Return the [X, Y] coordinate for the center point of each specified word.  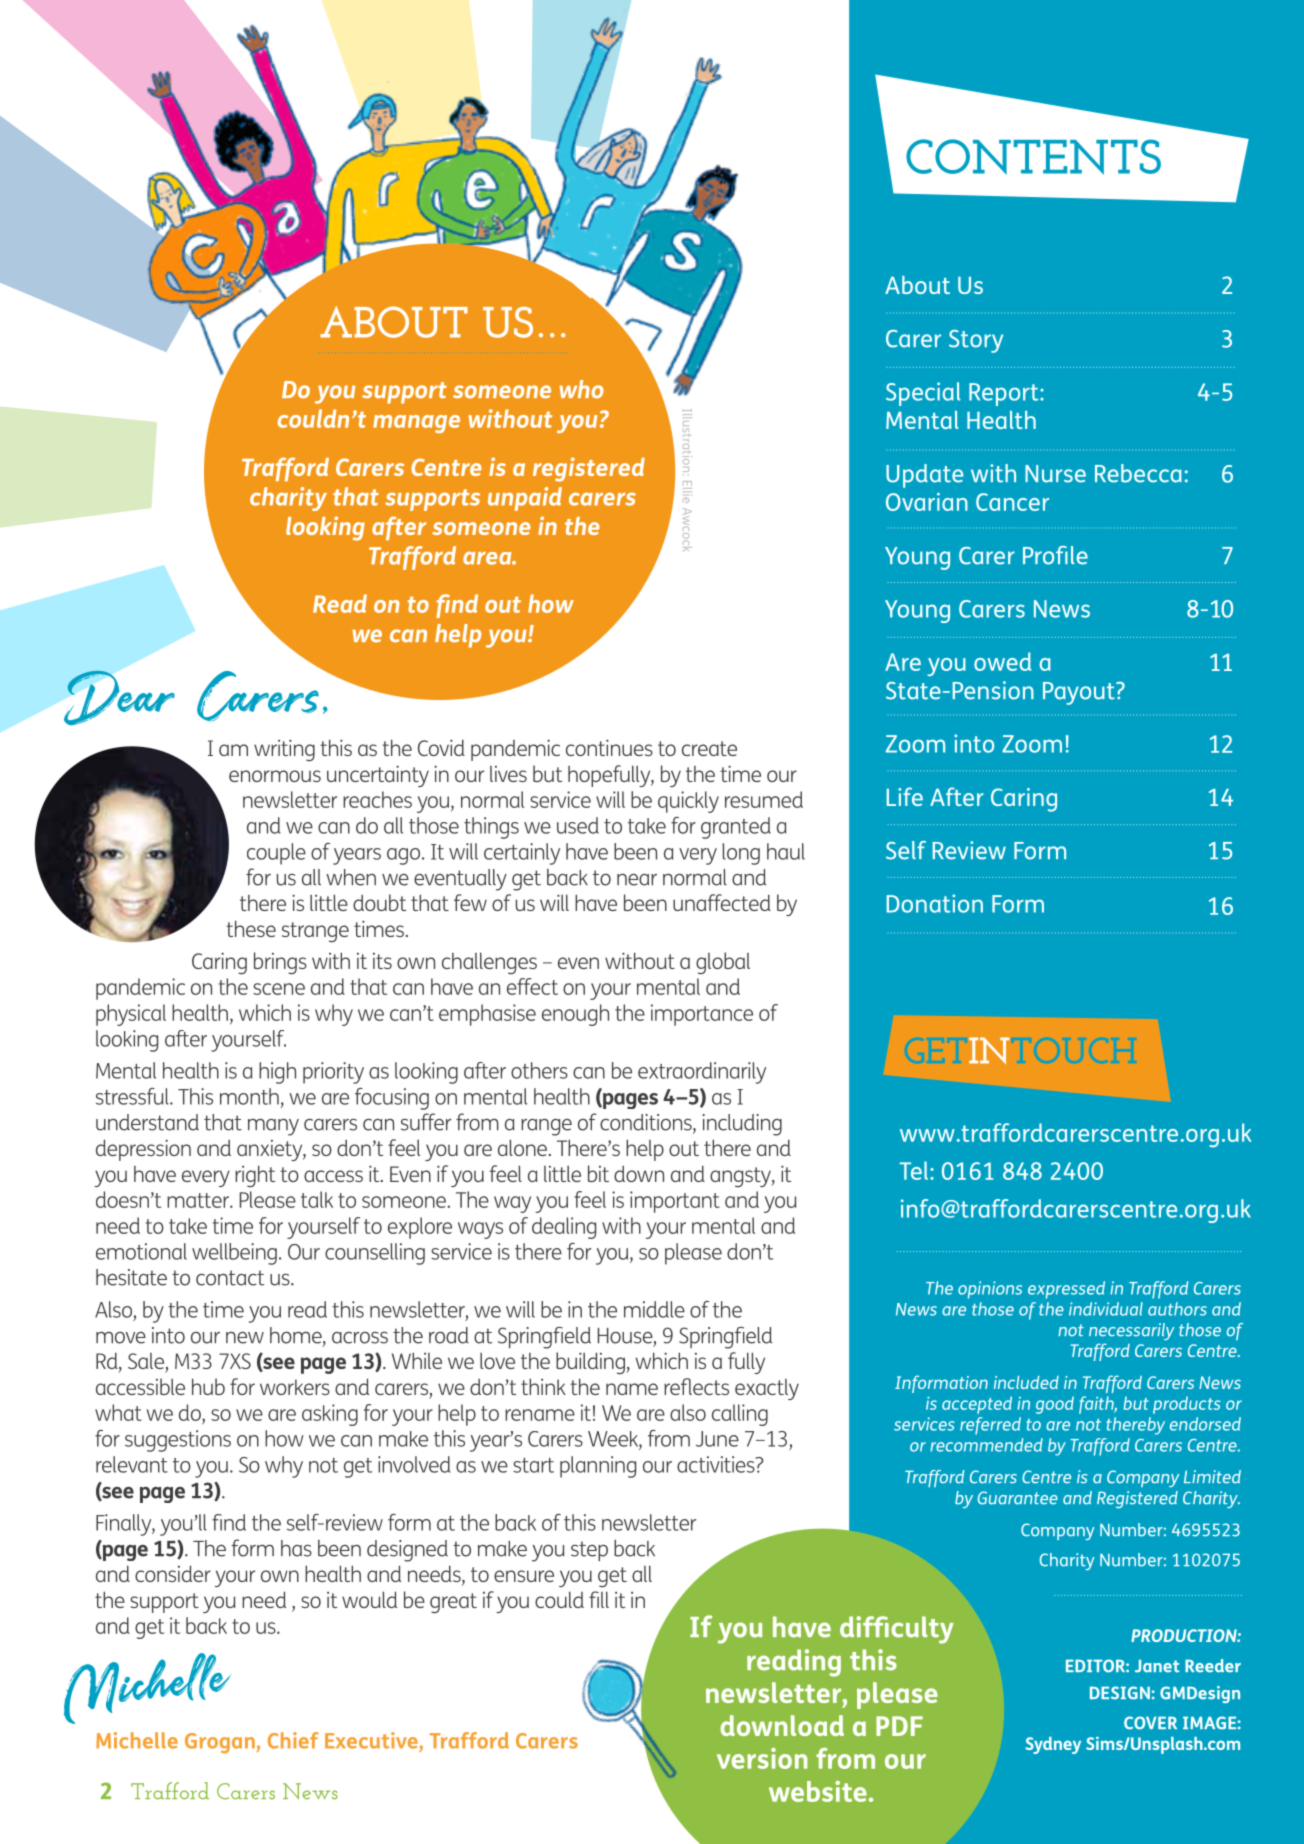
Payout [1080, 693]
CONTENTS [1033, 157]
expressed [1066, 1290]
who [581, 389]
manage [416, 424]
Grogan [220, 1743]
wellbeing [234, 1254]
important [675, 1202]
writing [284, 750]
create [709, 748]
